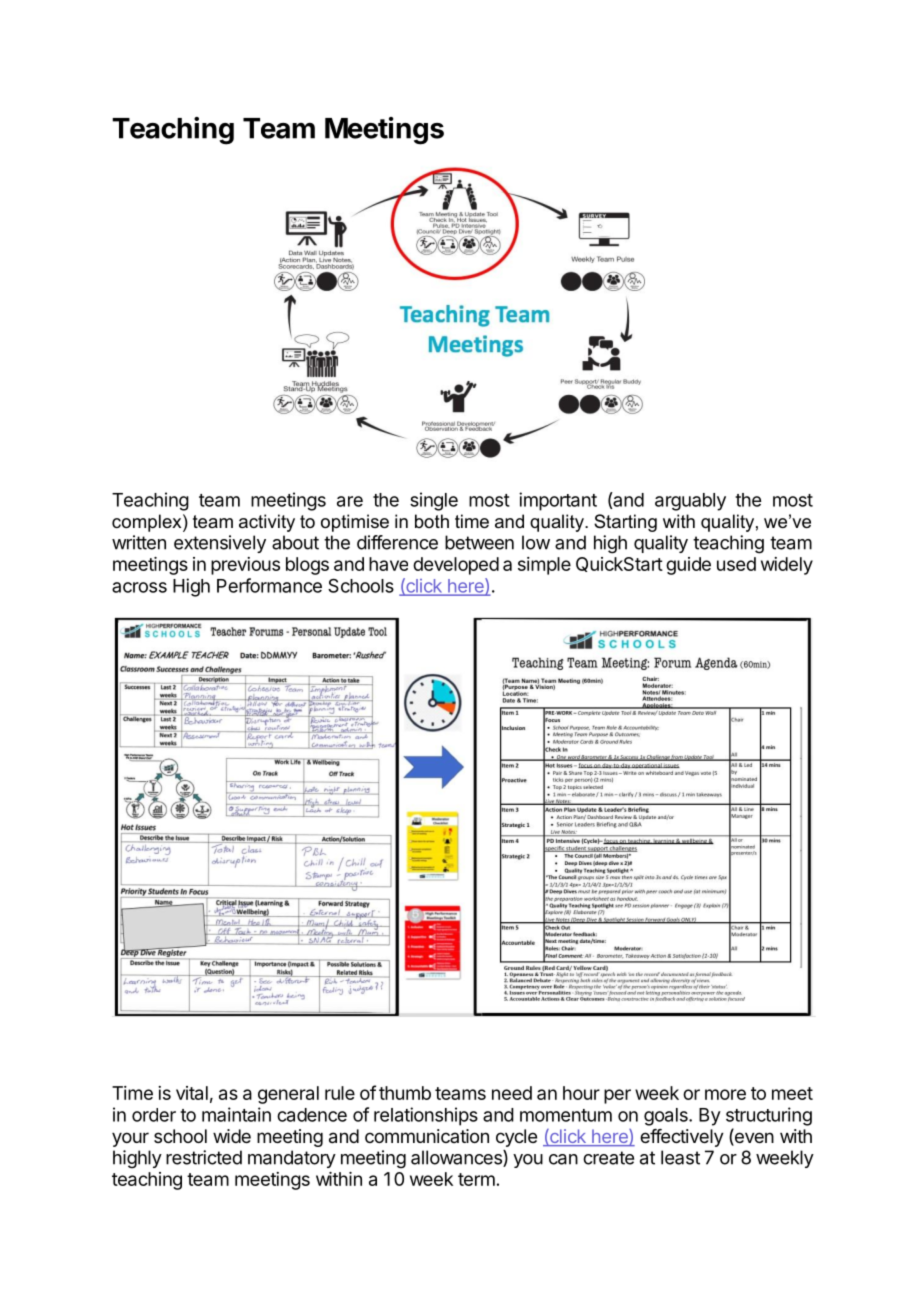 The image size is (924, 1308). Describe the element at coordinates (457, 1158) in the page. I see `allowances` at that location.
